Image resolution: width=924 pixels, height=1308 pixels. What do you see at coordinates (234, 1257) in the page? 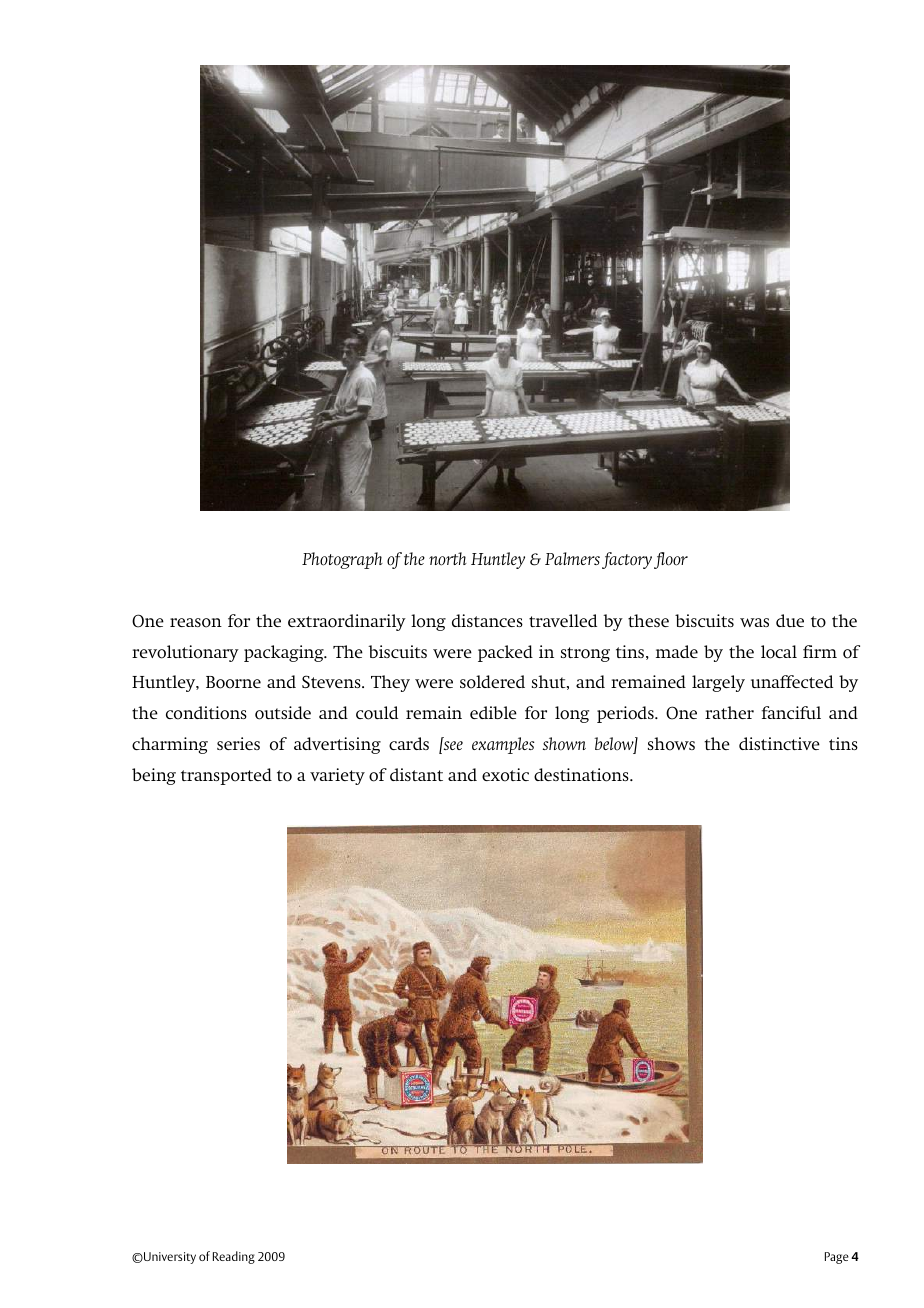
I see `Reading` at bounding box center [234, 1257].
